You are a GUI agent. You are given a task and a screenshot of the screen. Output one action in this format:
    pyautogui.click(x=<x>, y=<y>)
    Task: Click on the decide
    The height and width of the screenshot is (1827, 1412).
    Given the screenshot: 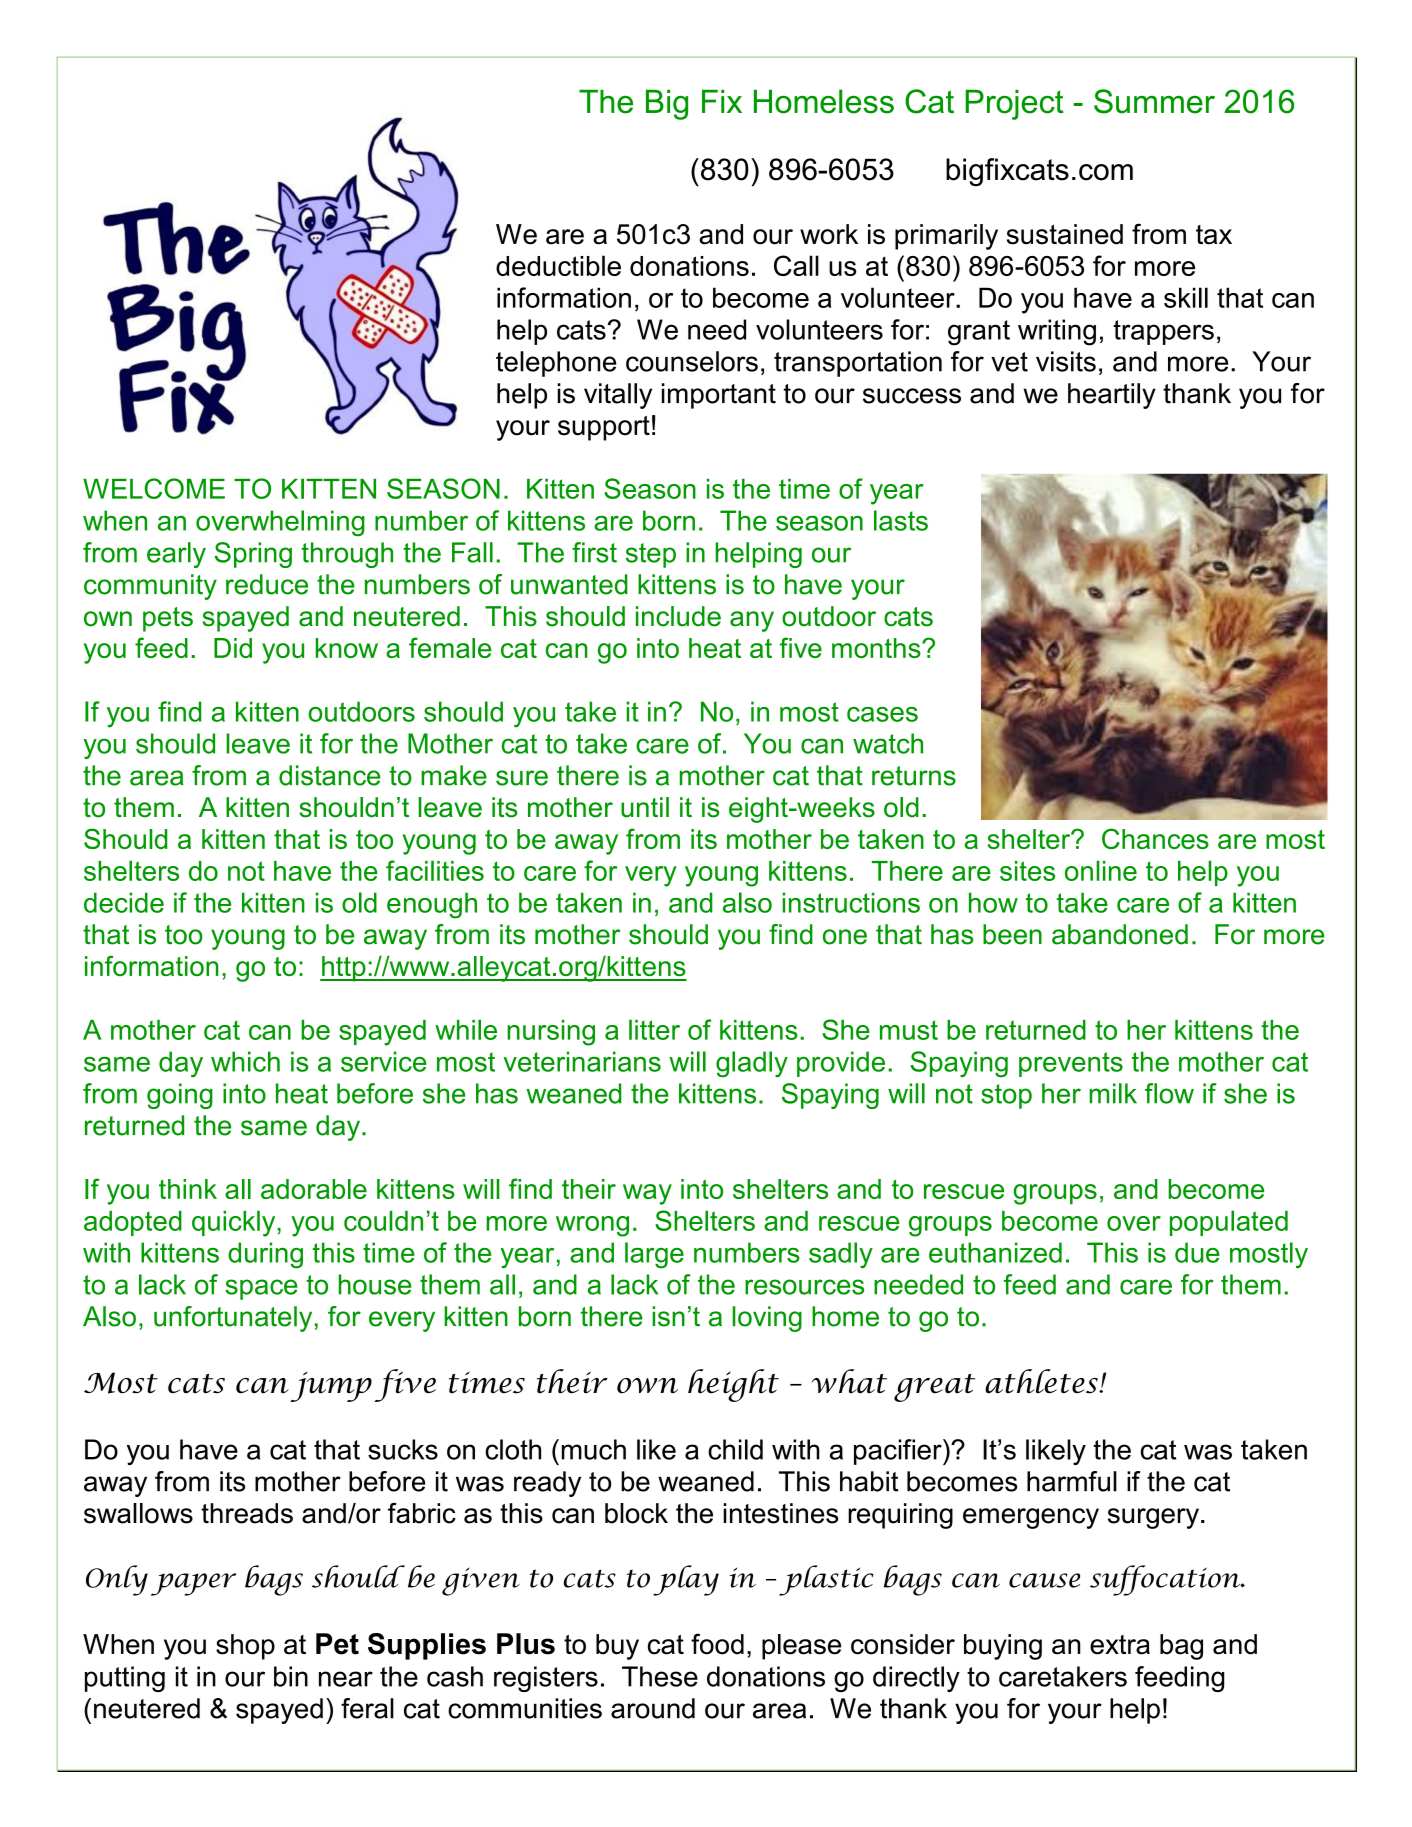 What is the action you would take?
    pyautogui.click(x=124, y=902)
